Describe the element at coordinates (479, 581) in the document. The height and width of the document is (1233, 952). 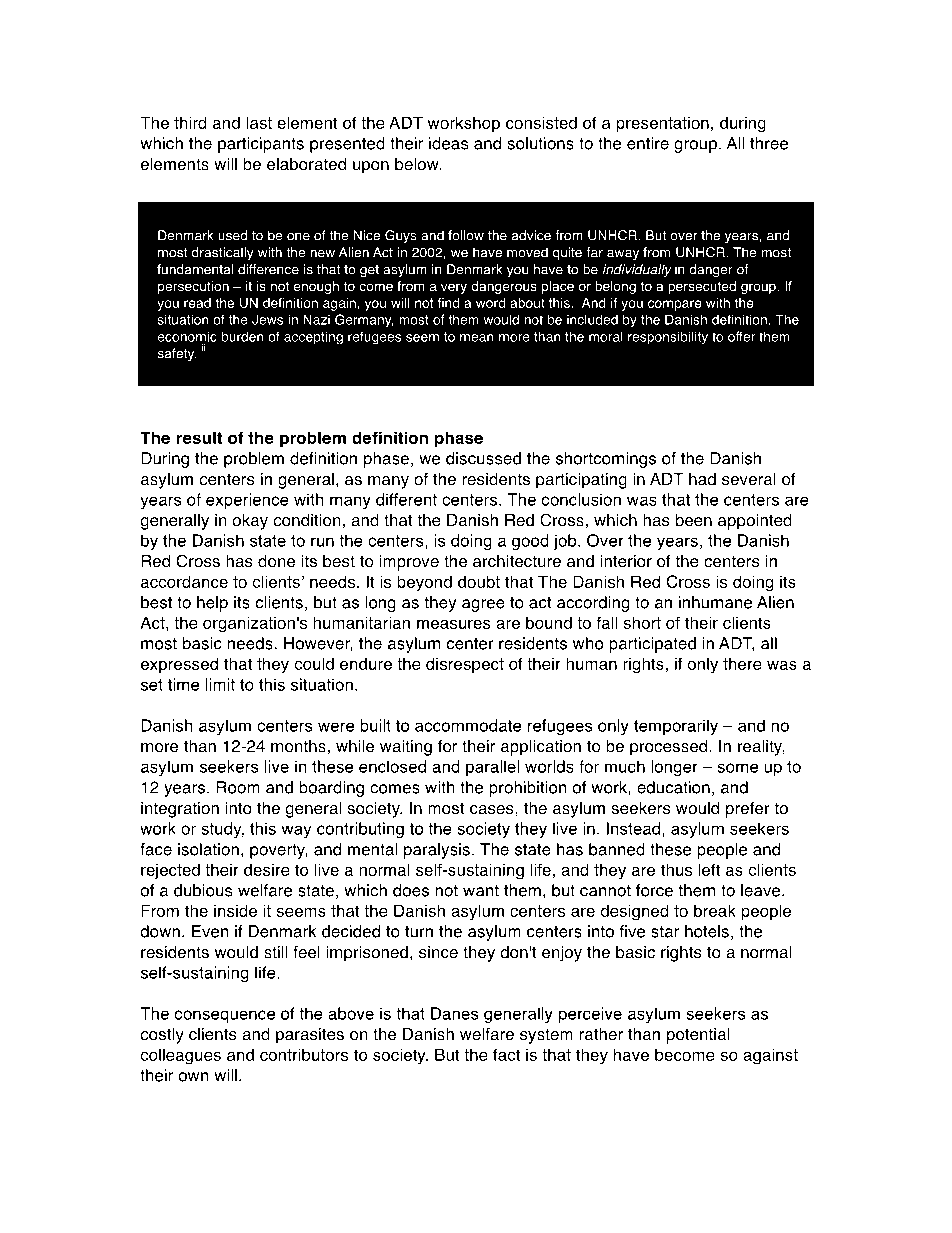
I see `doubt` at that location.
